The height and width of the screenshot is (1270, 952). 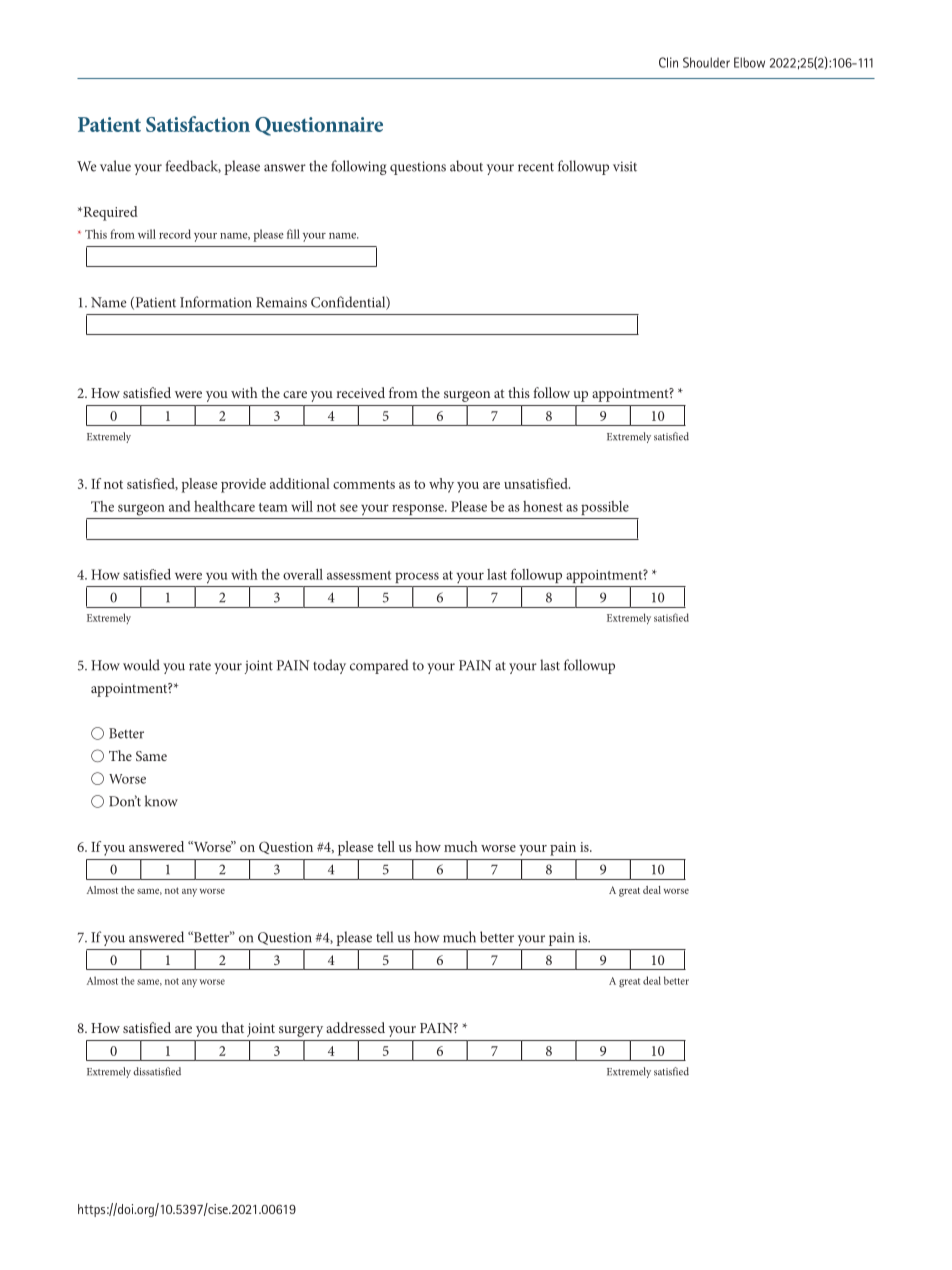 I want to click on received, so click(x=361, y=392).
